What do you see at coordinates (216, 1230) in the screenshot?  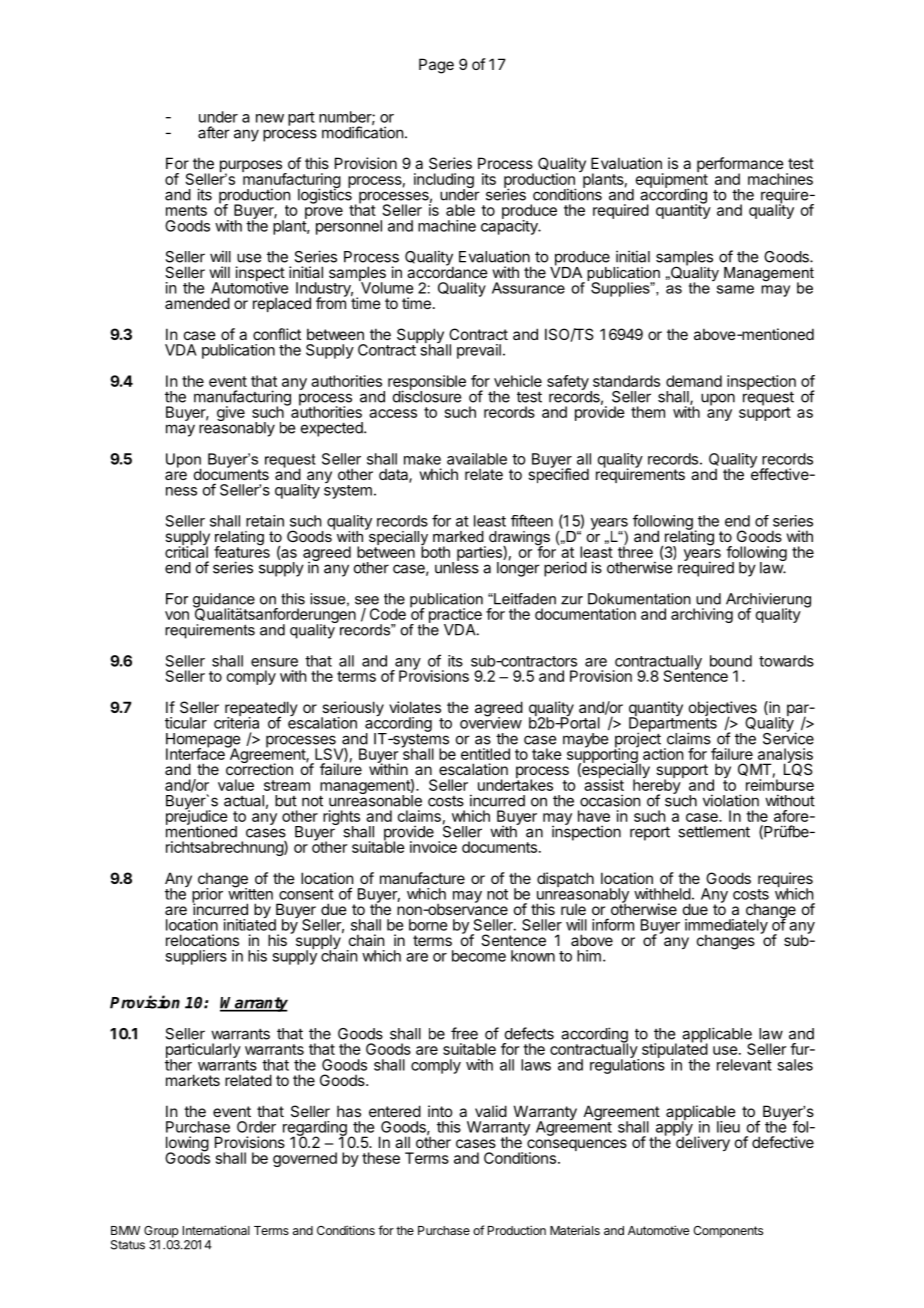 I see `International` at bounding box center [216, 1230].
